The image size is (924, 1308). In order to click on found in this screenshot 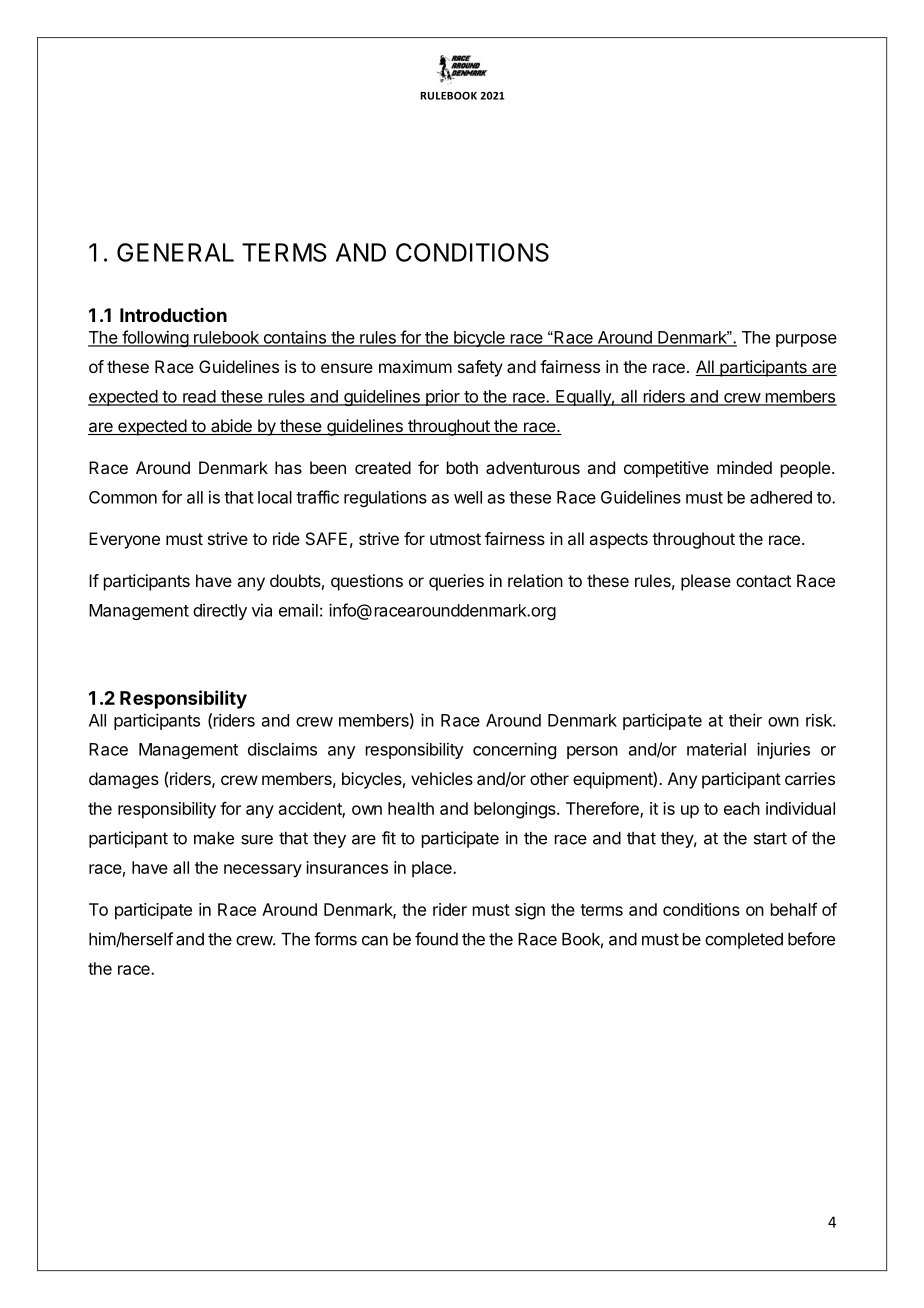, I will do `click(436, 939)`.
